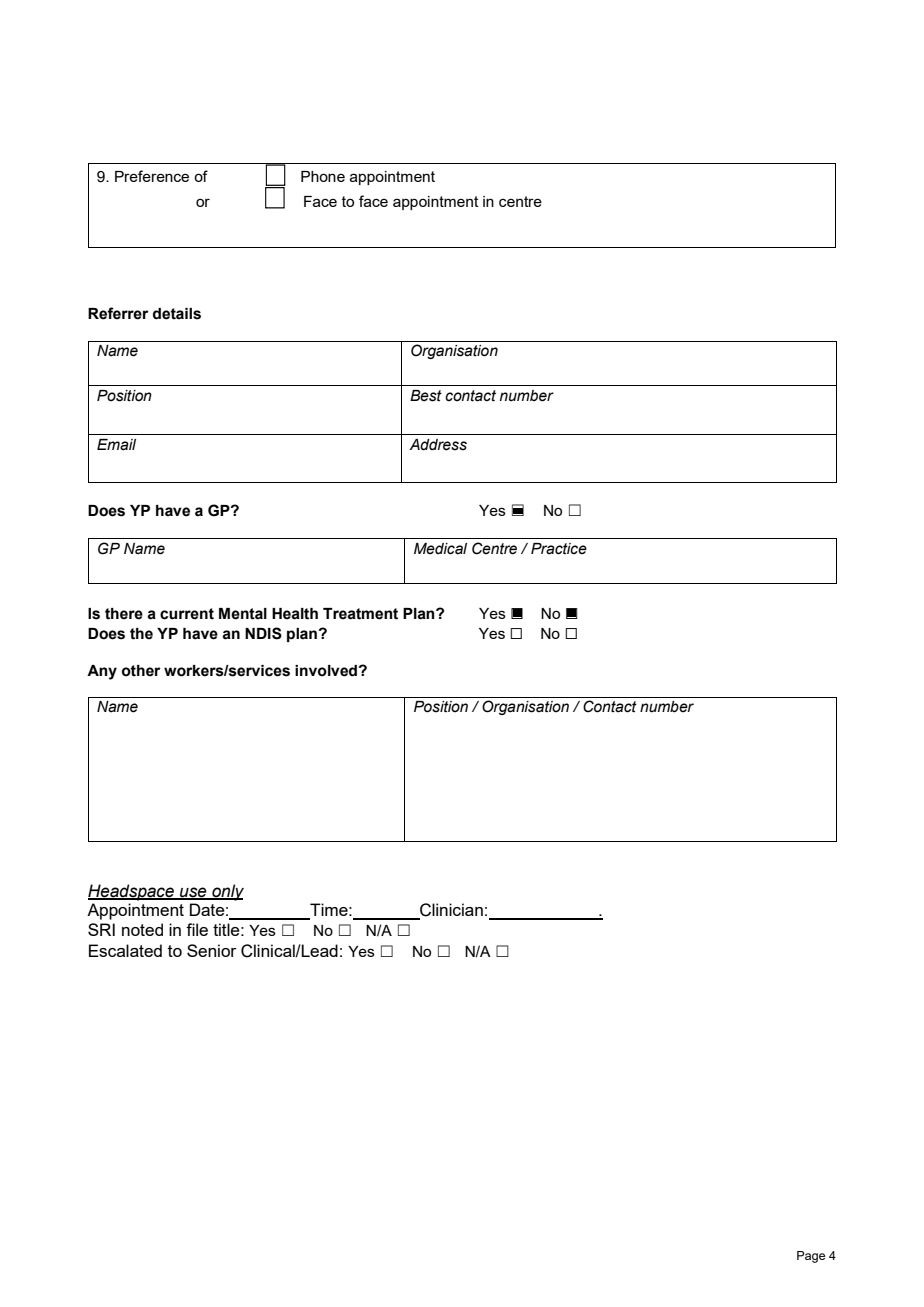 The width and height of the image is (924, 1307). What do you see at coordinates (212, 950) in the image?
I see `Senior` at bounding box center [212, 950].
